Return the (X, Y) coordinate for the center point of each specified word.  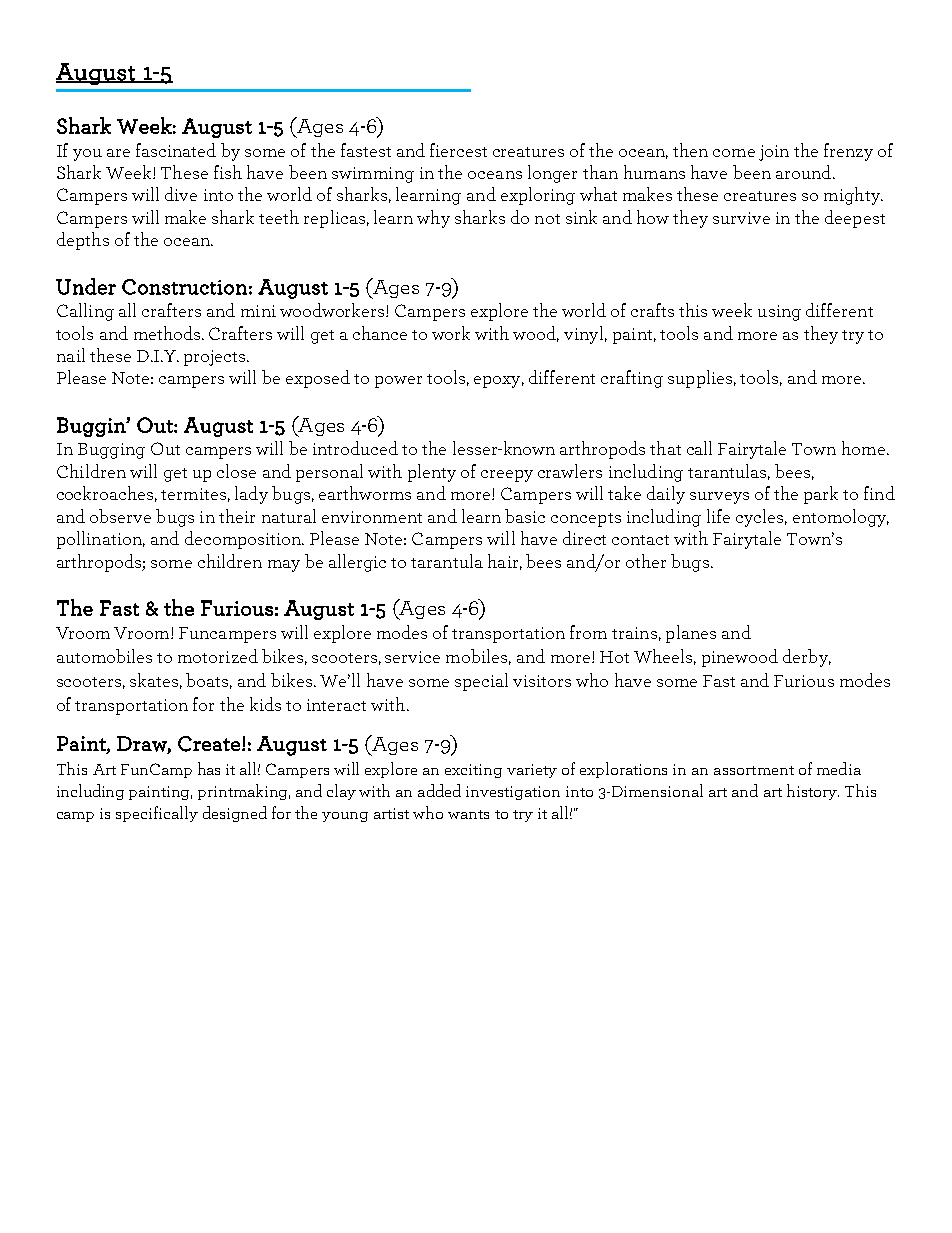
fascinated (176, 150)
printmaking (244, 792)
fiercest (458, 150)
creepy (507, 476)
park (821, 495)
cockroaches (105, 493)
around (803, 172)
